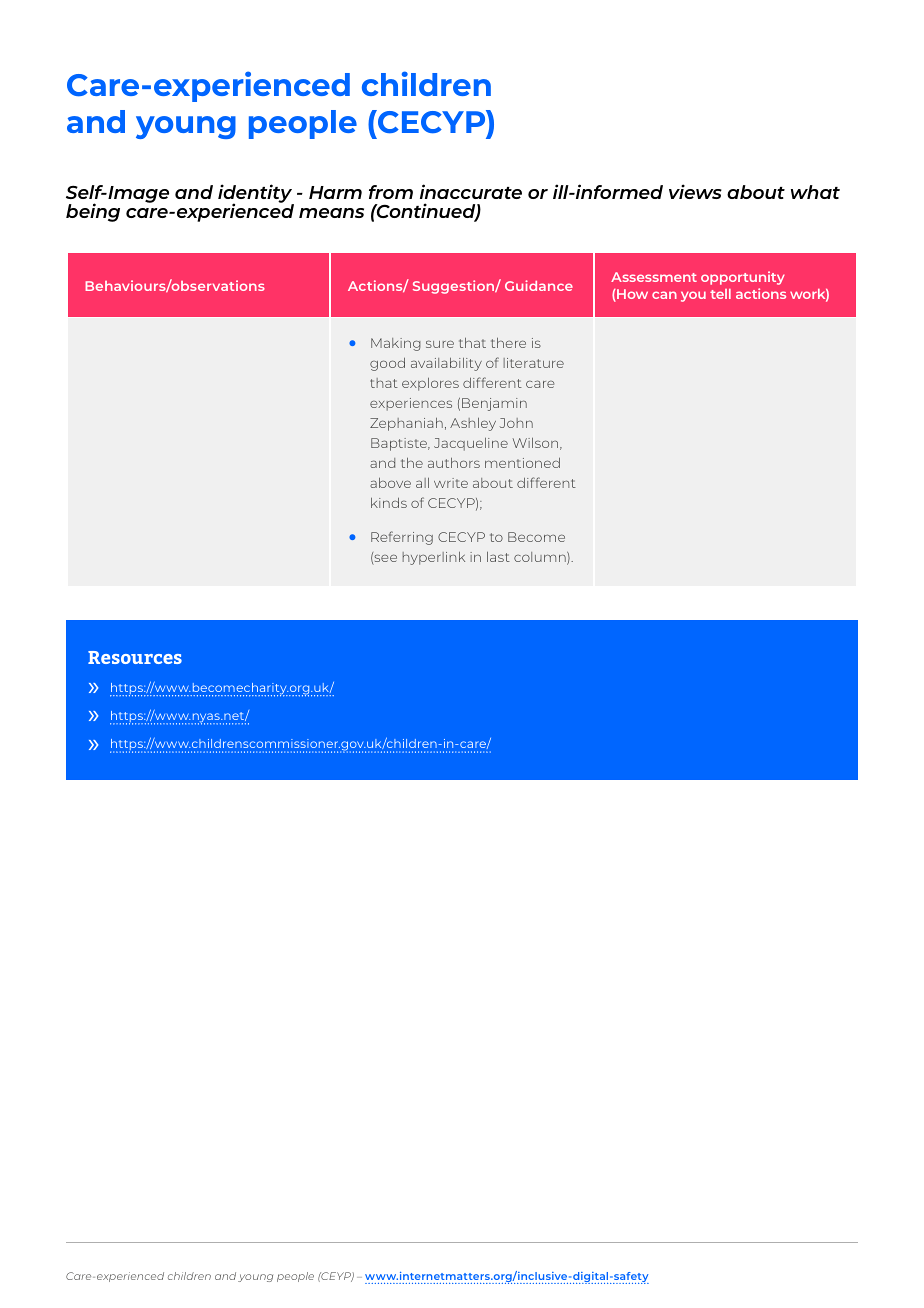 The width and height of the screenshot is (924, 1308). What do you see at coordinates (498, 557) in the screenshot?
I see `last` at bounding box center [498, 557].
